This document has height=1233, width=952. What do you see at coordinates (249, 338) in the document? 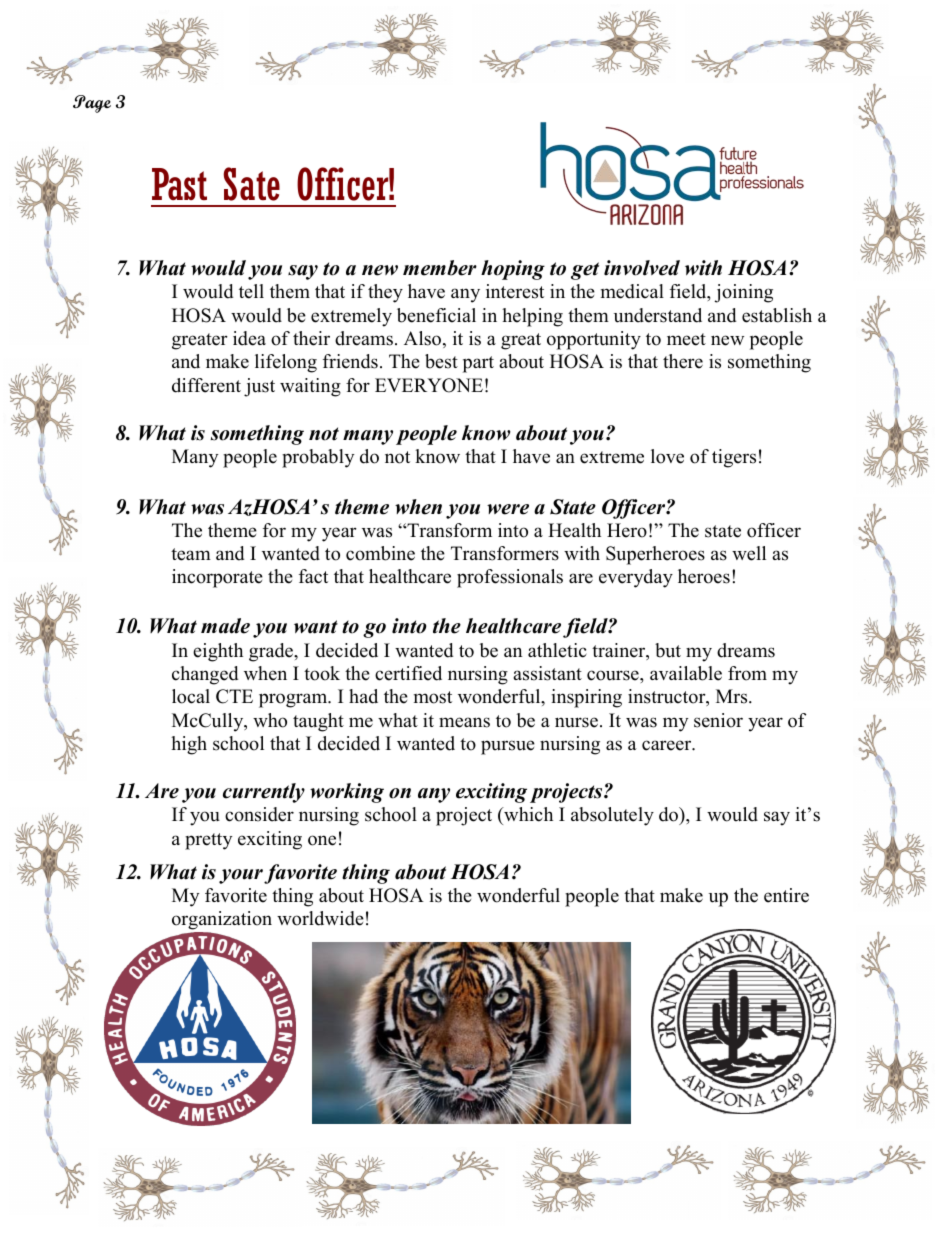
I see `idea` at bounding box center [249, 338].
